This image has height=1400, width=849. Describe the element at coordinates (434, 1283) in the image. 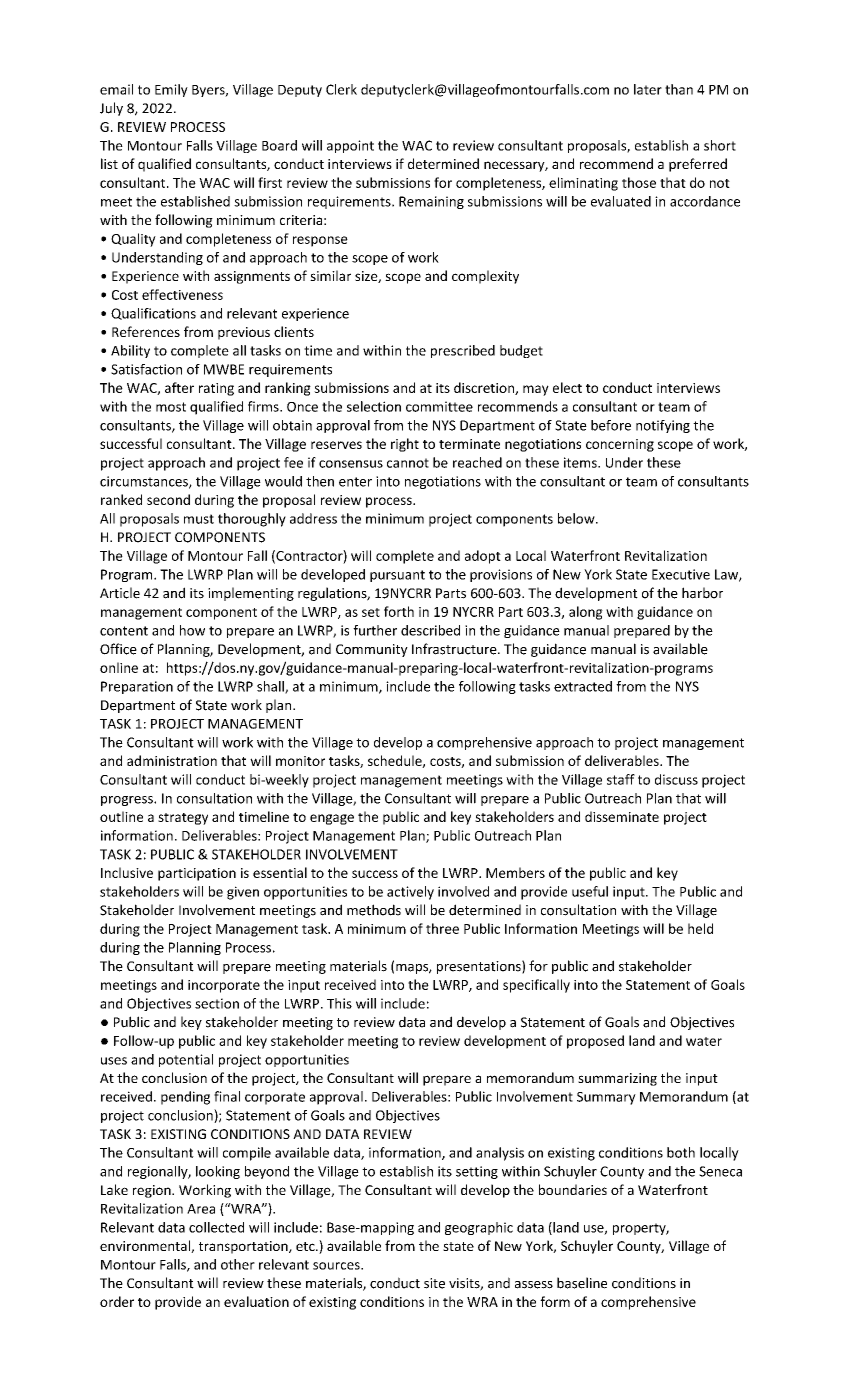

I see `site` at that location.
